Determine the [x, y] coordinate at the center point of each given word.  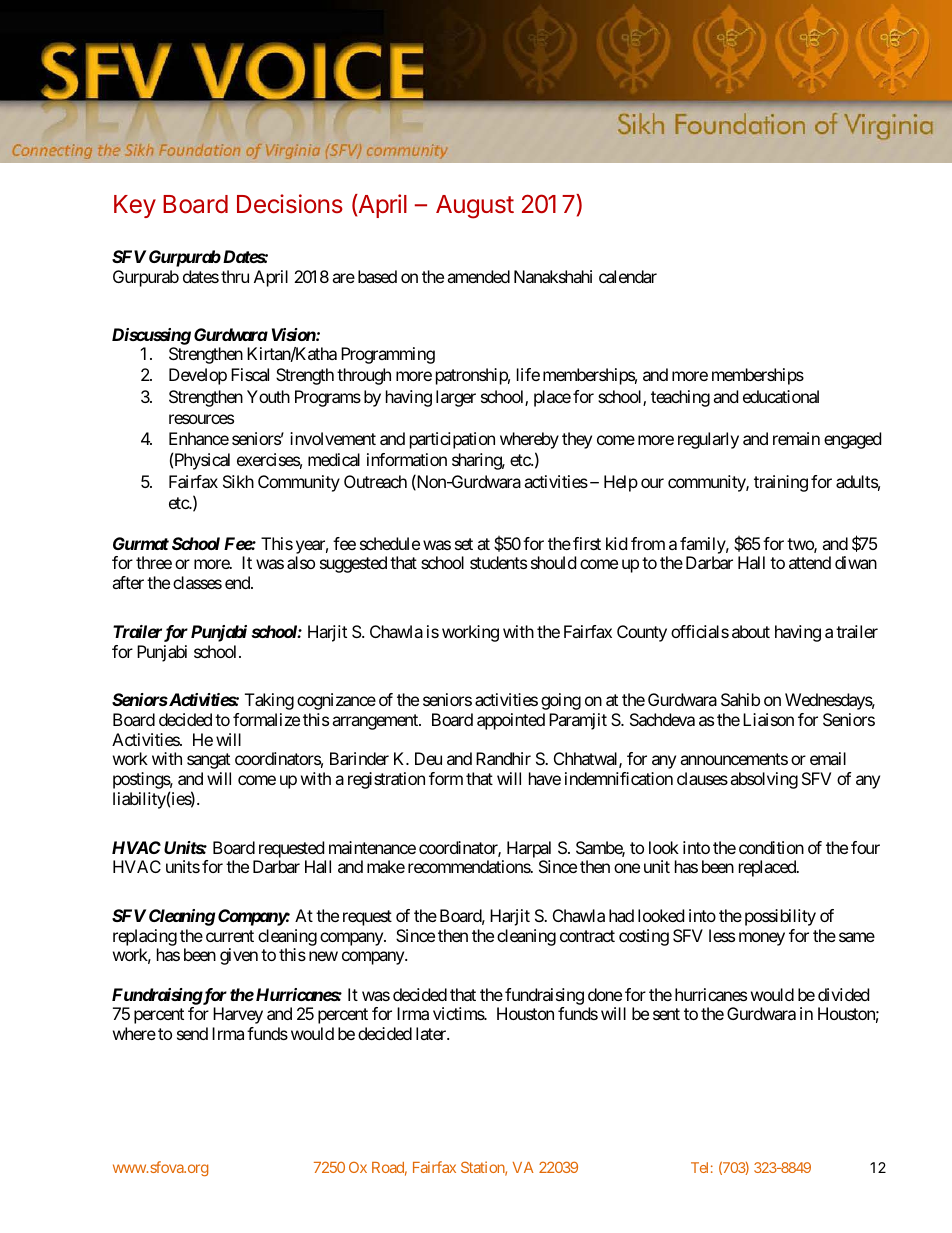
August [475, 207]
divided [843, 994]
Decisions [290, 204]
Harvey [238, 1015]
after [128, 582]
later [432, 1033]
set [464, 544]
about [751, 631]
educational [781, 396]
